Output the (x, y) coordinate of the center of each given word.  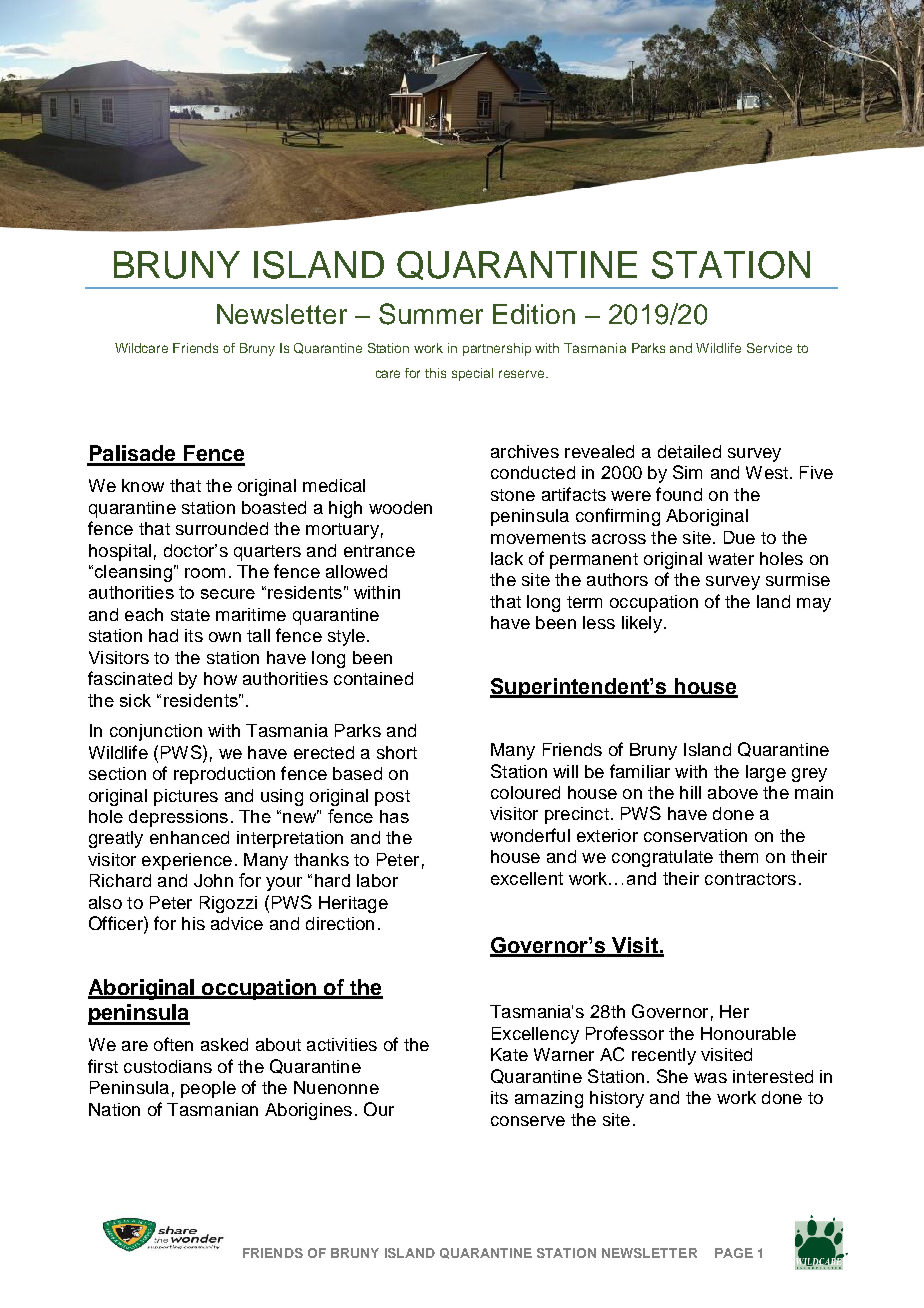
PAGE (734, 1253)
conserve (528, 1121)
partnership (497, 349)
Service (769, 348)
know (143, 485)
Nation (114, 1109)
